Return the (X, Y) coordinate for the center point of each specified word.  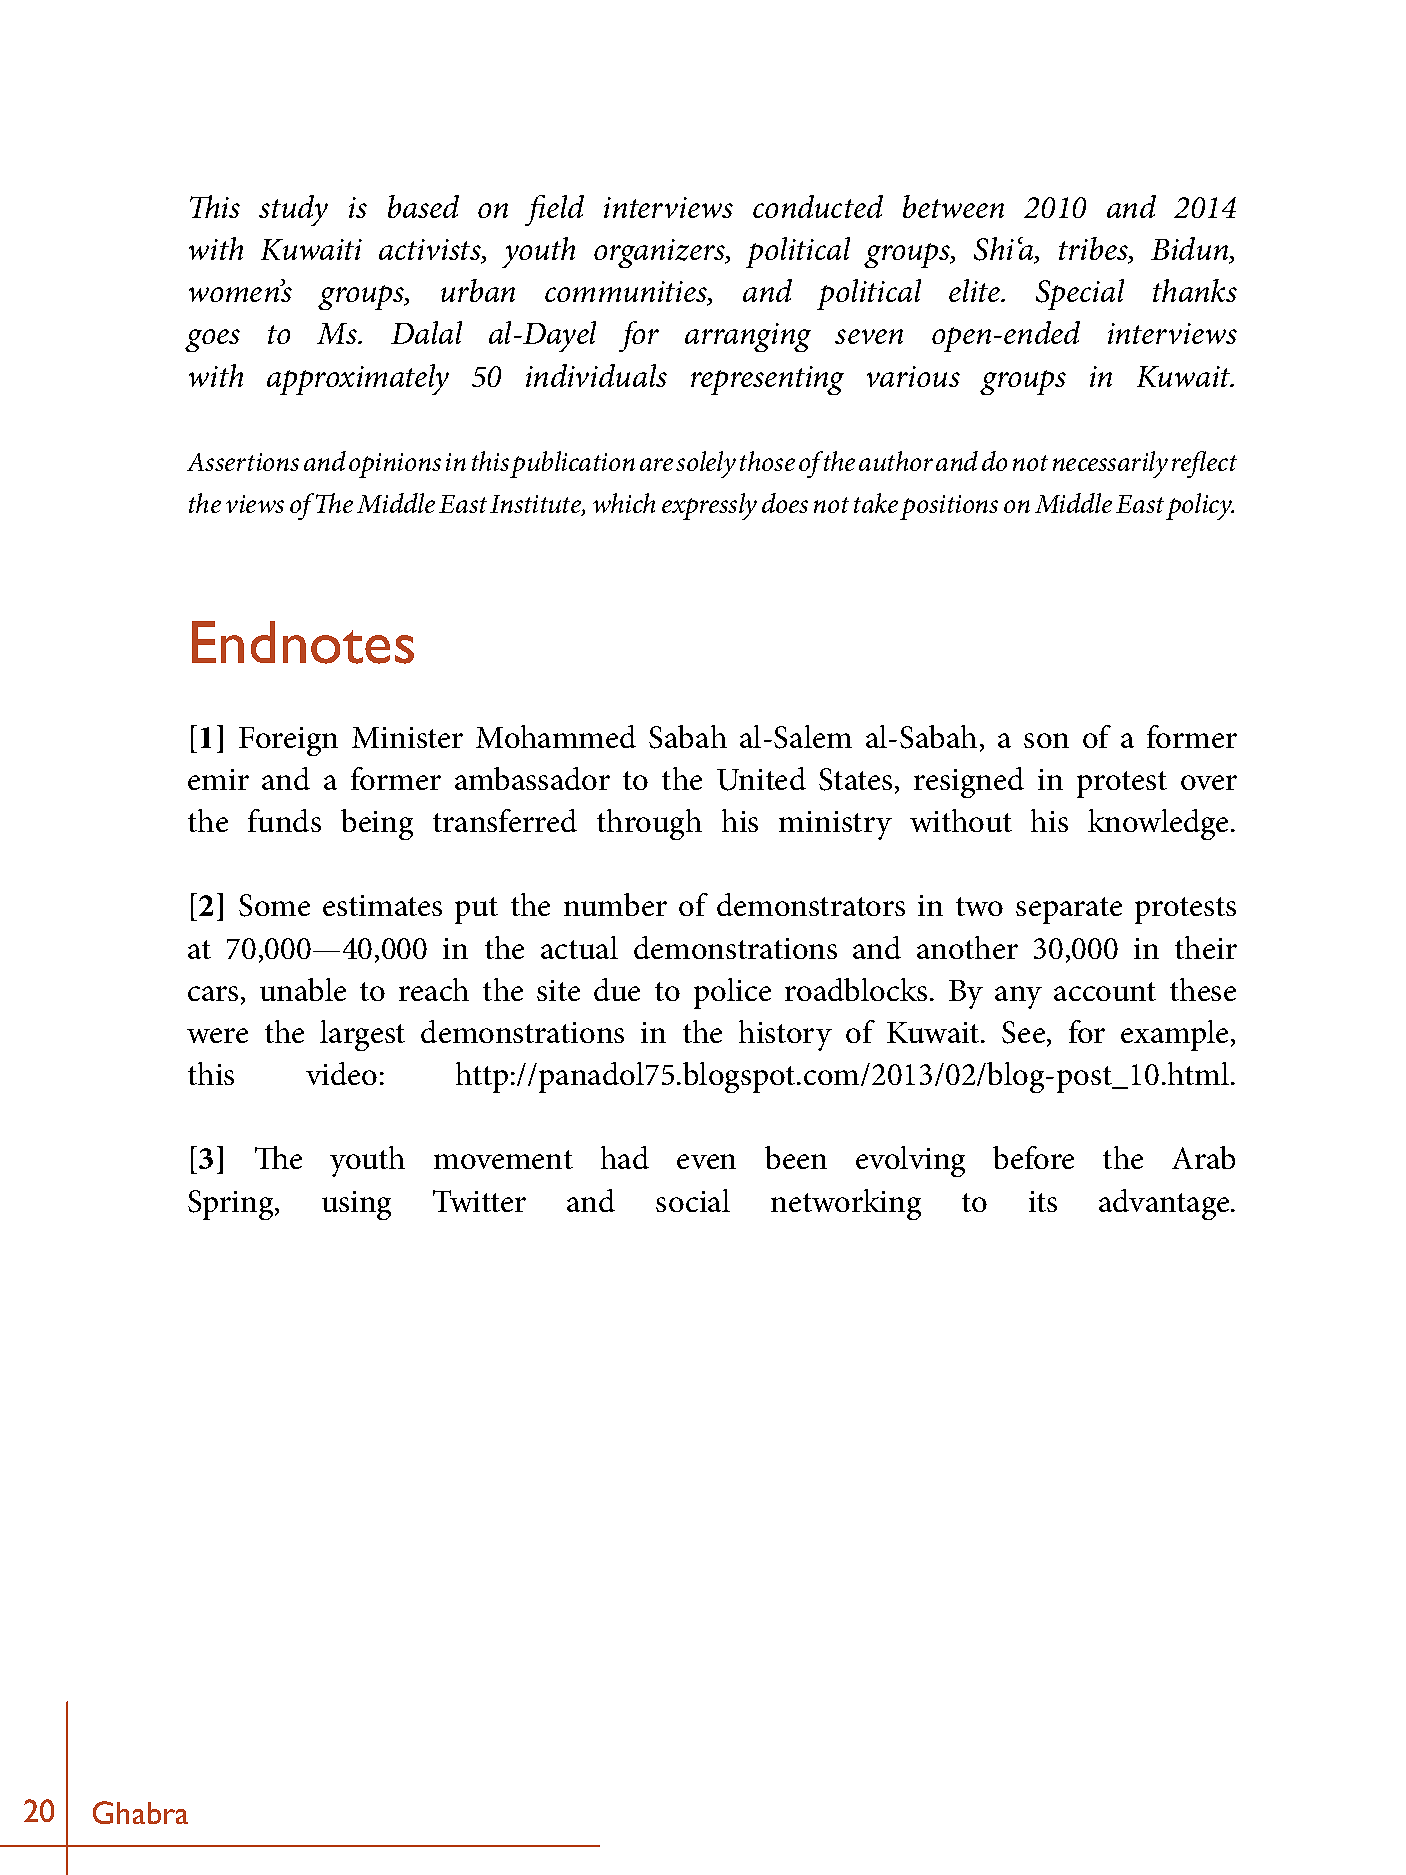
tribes (1094, 250)
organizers (660, 253)
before (1033, 1157)
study (293, 210)
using (356, 1205)
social (693, 1200)
